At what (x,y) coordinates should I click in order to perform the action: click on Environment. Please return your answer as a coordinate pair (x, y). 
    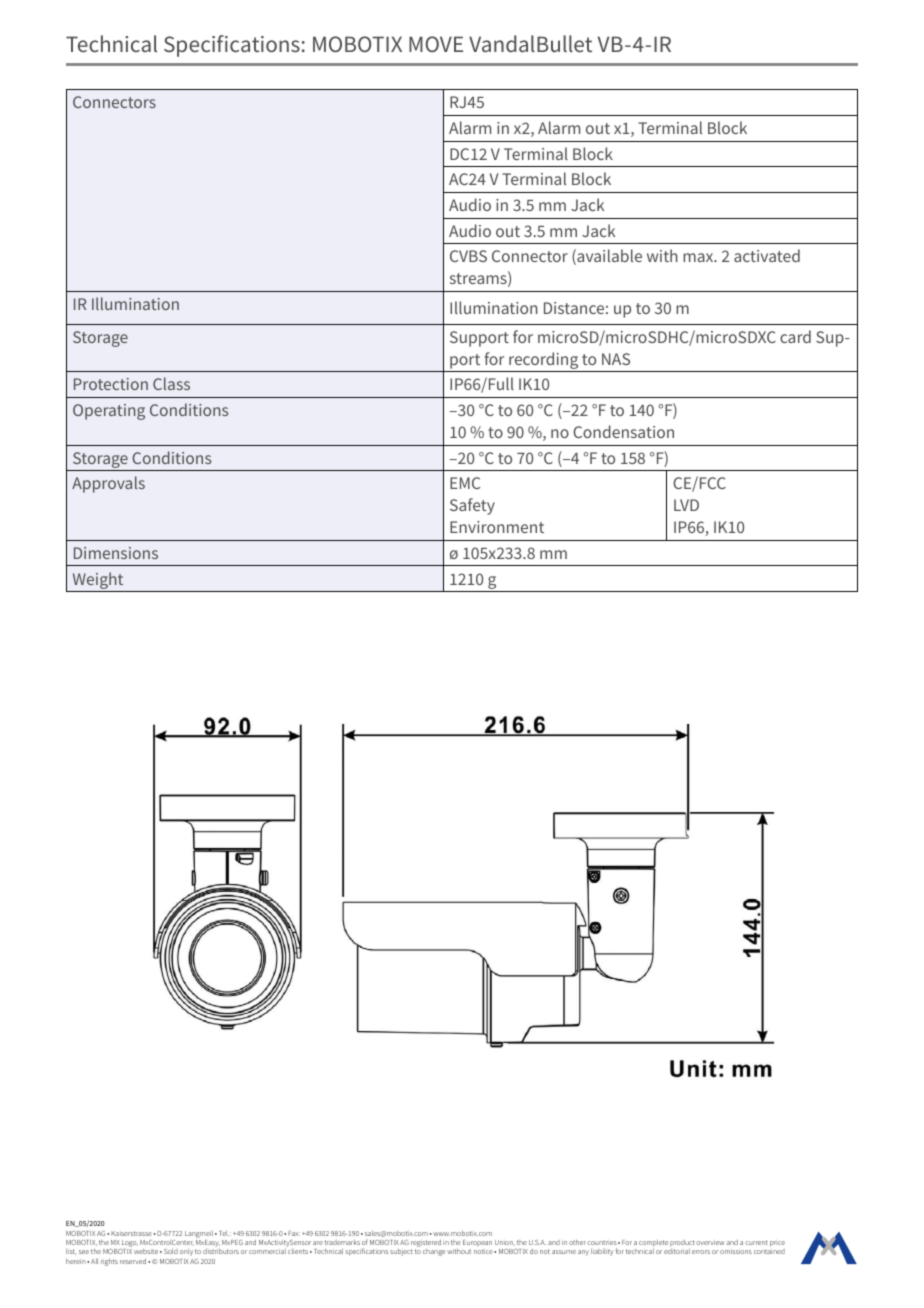
    Looking at the image, I should click on (497, 527).
